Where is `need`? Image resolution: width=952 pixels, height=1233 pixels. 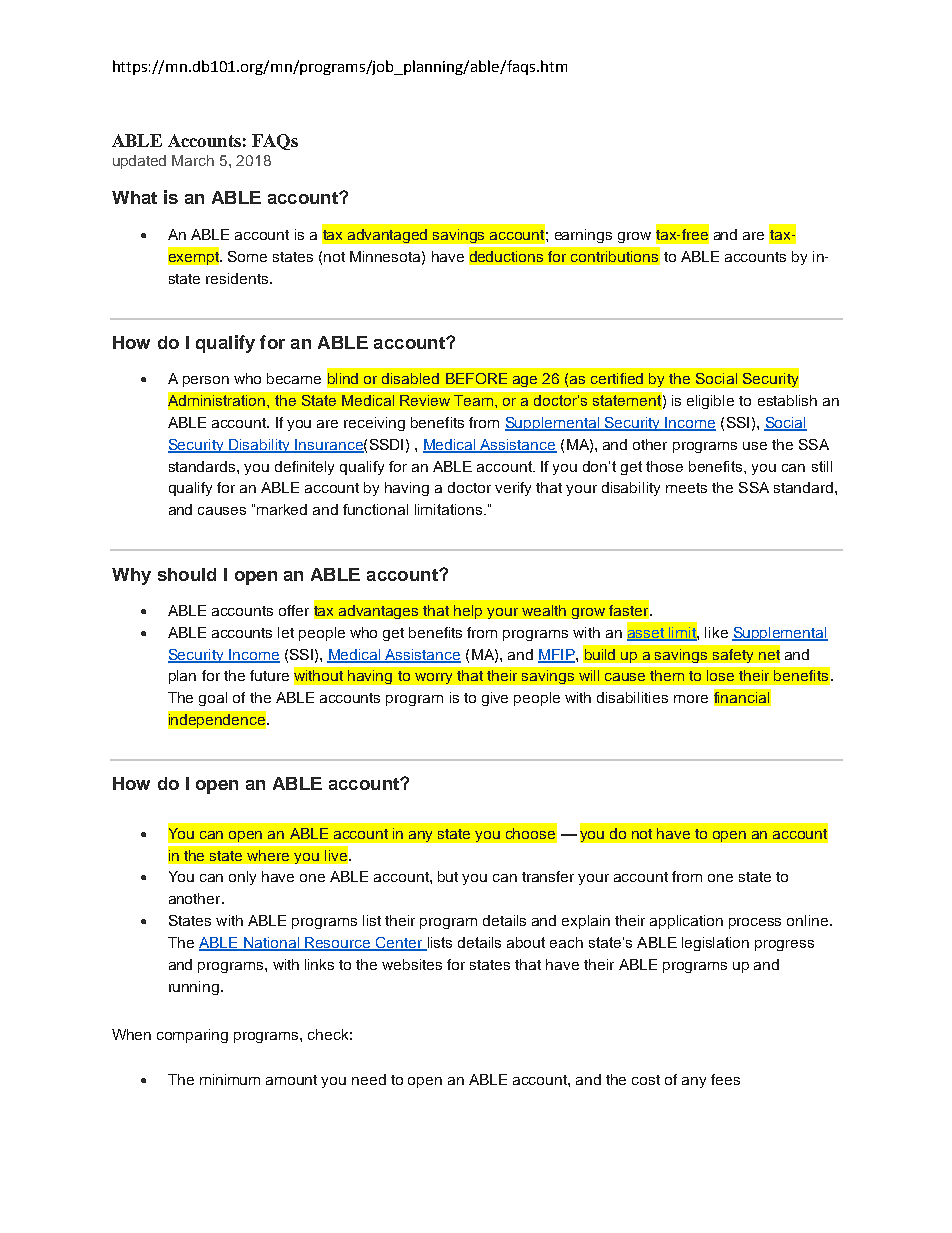
need is located at coordinates (369, 1079).
